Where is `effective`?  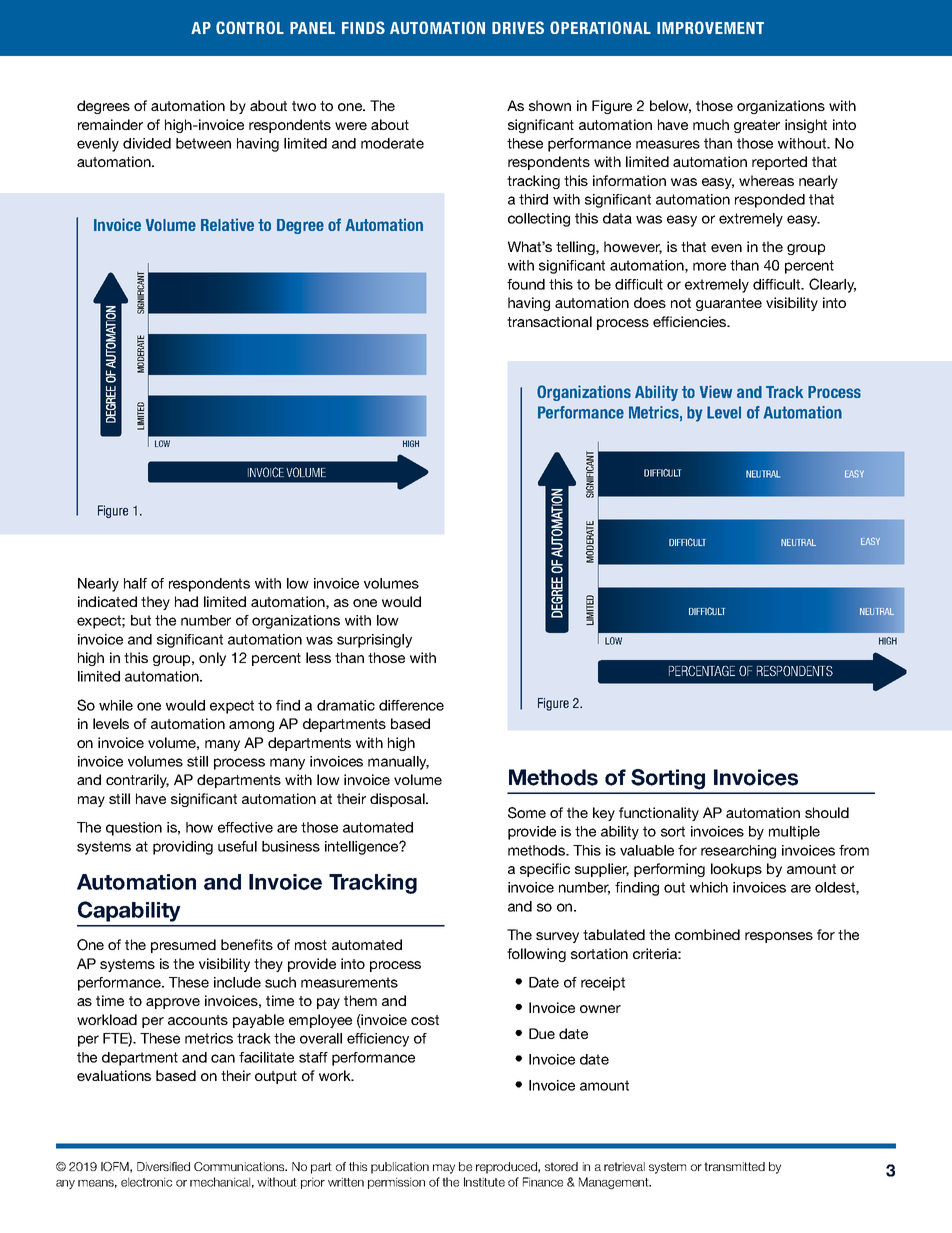 effective is located at coordinates (245, 827).
